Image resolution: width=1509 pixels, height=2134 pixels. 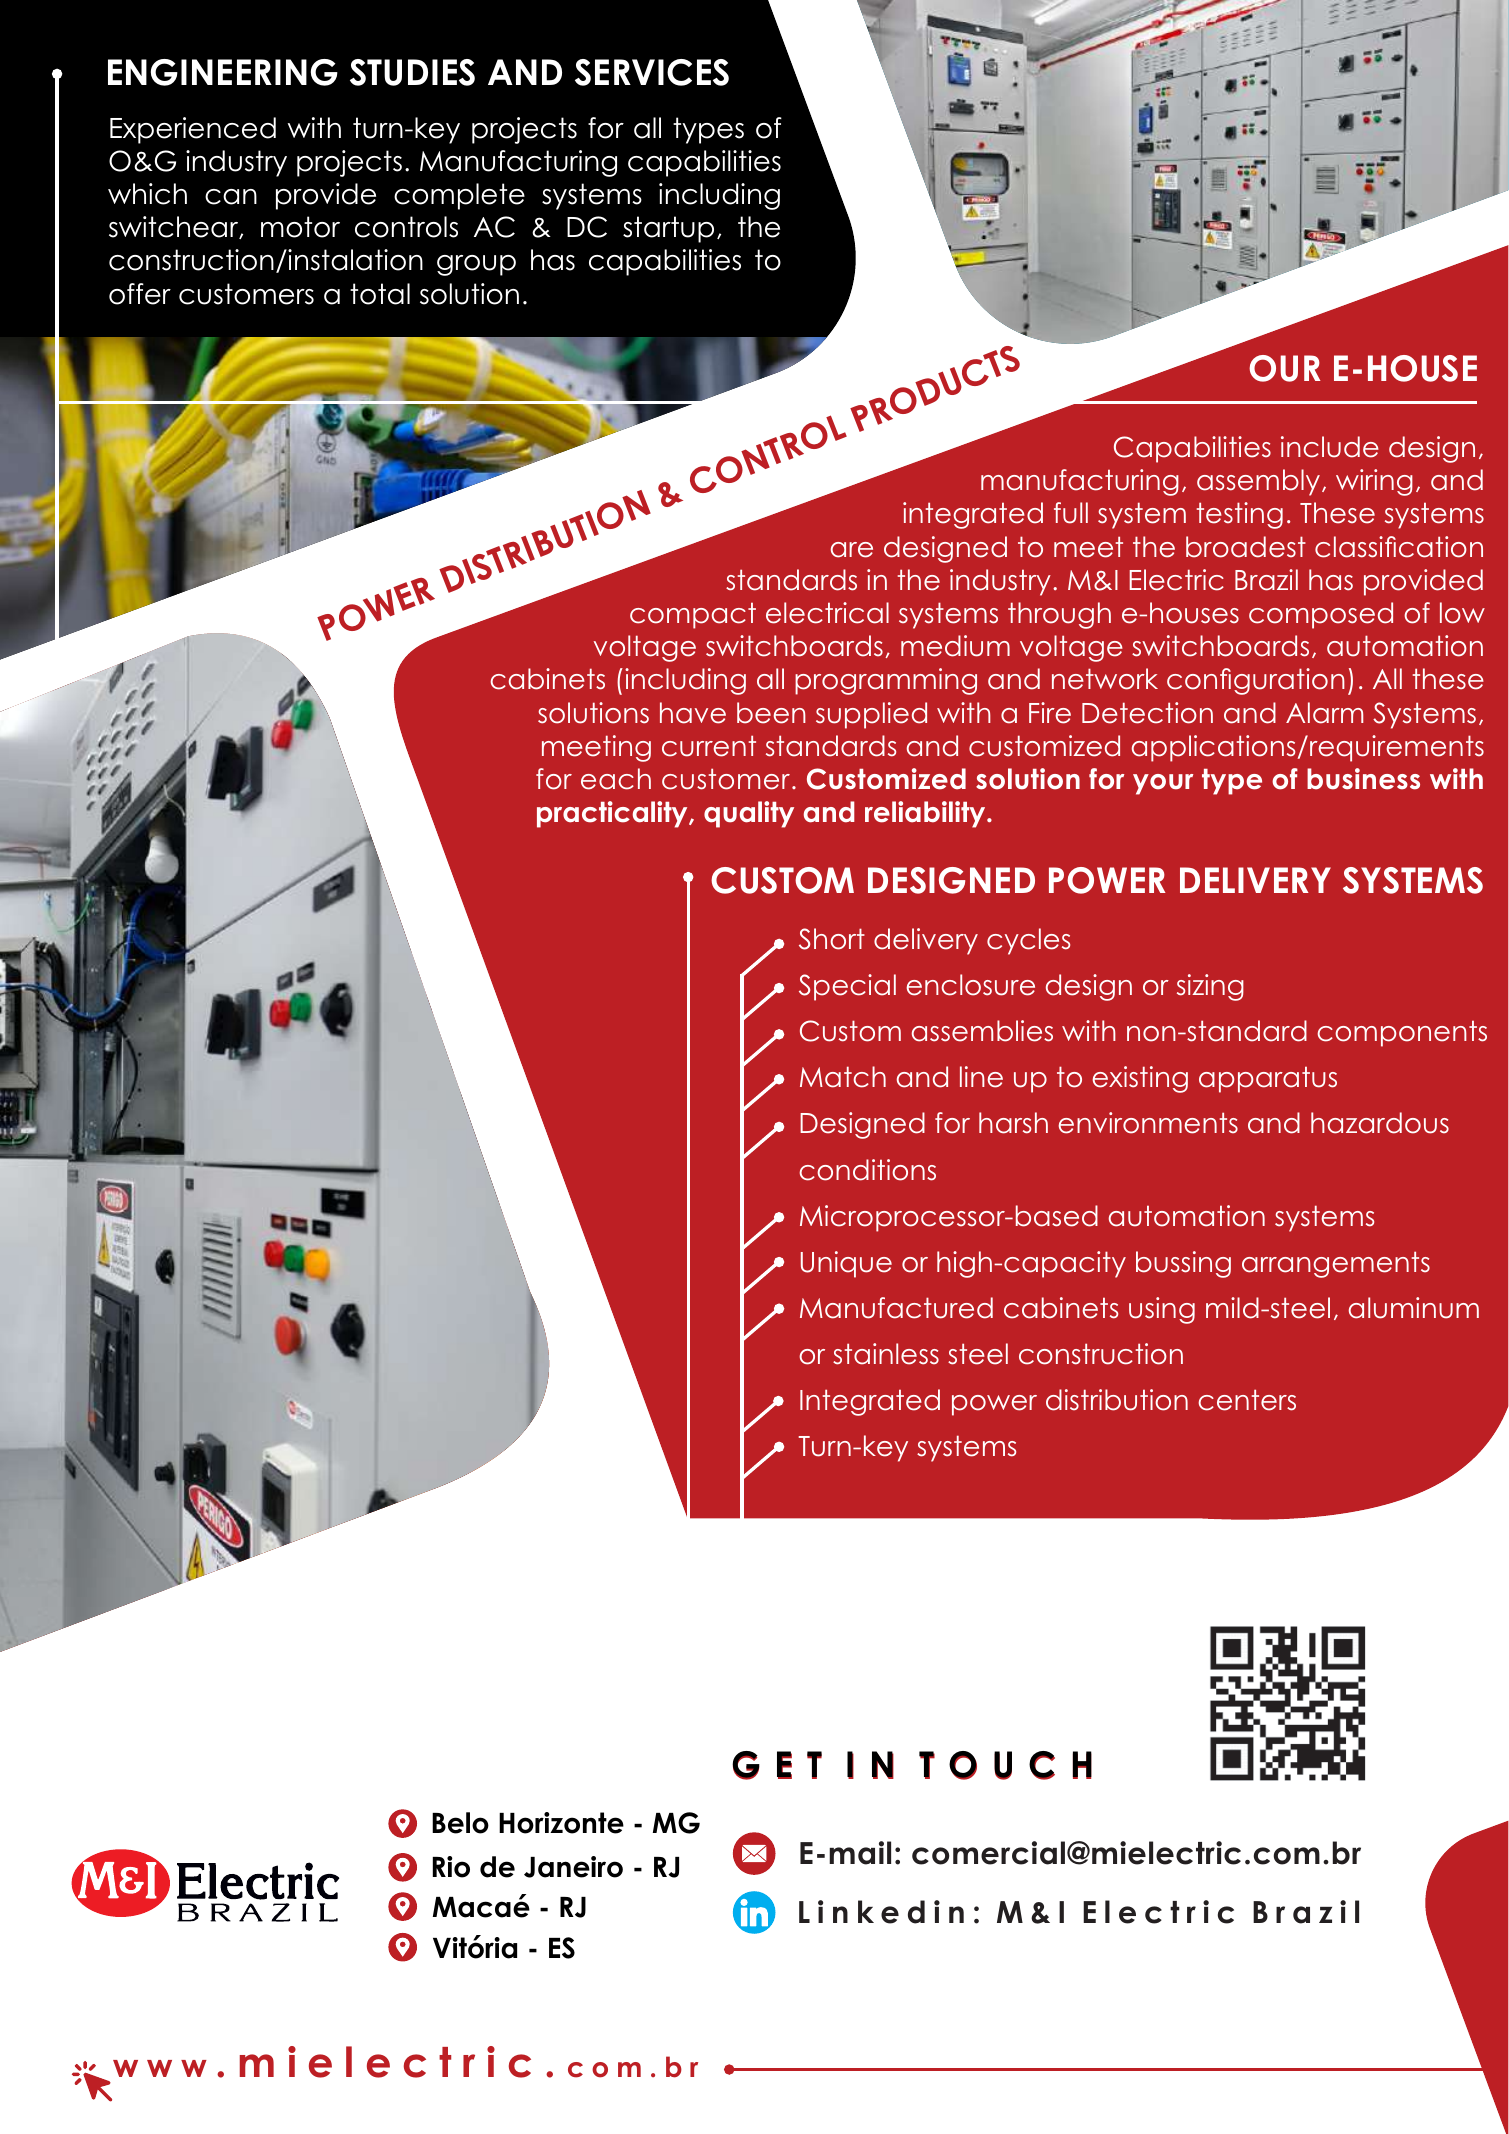 What do you see at coordinates (616, 779) in the document?
I see `each` at bounding box center [616, 779].
